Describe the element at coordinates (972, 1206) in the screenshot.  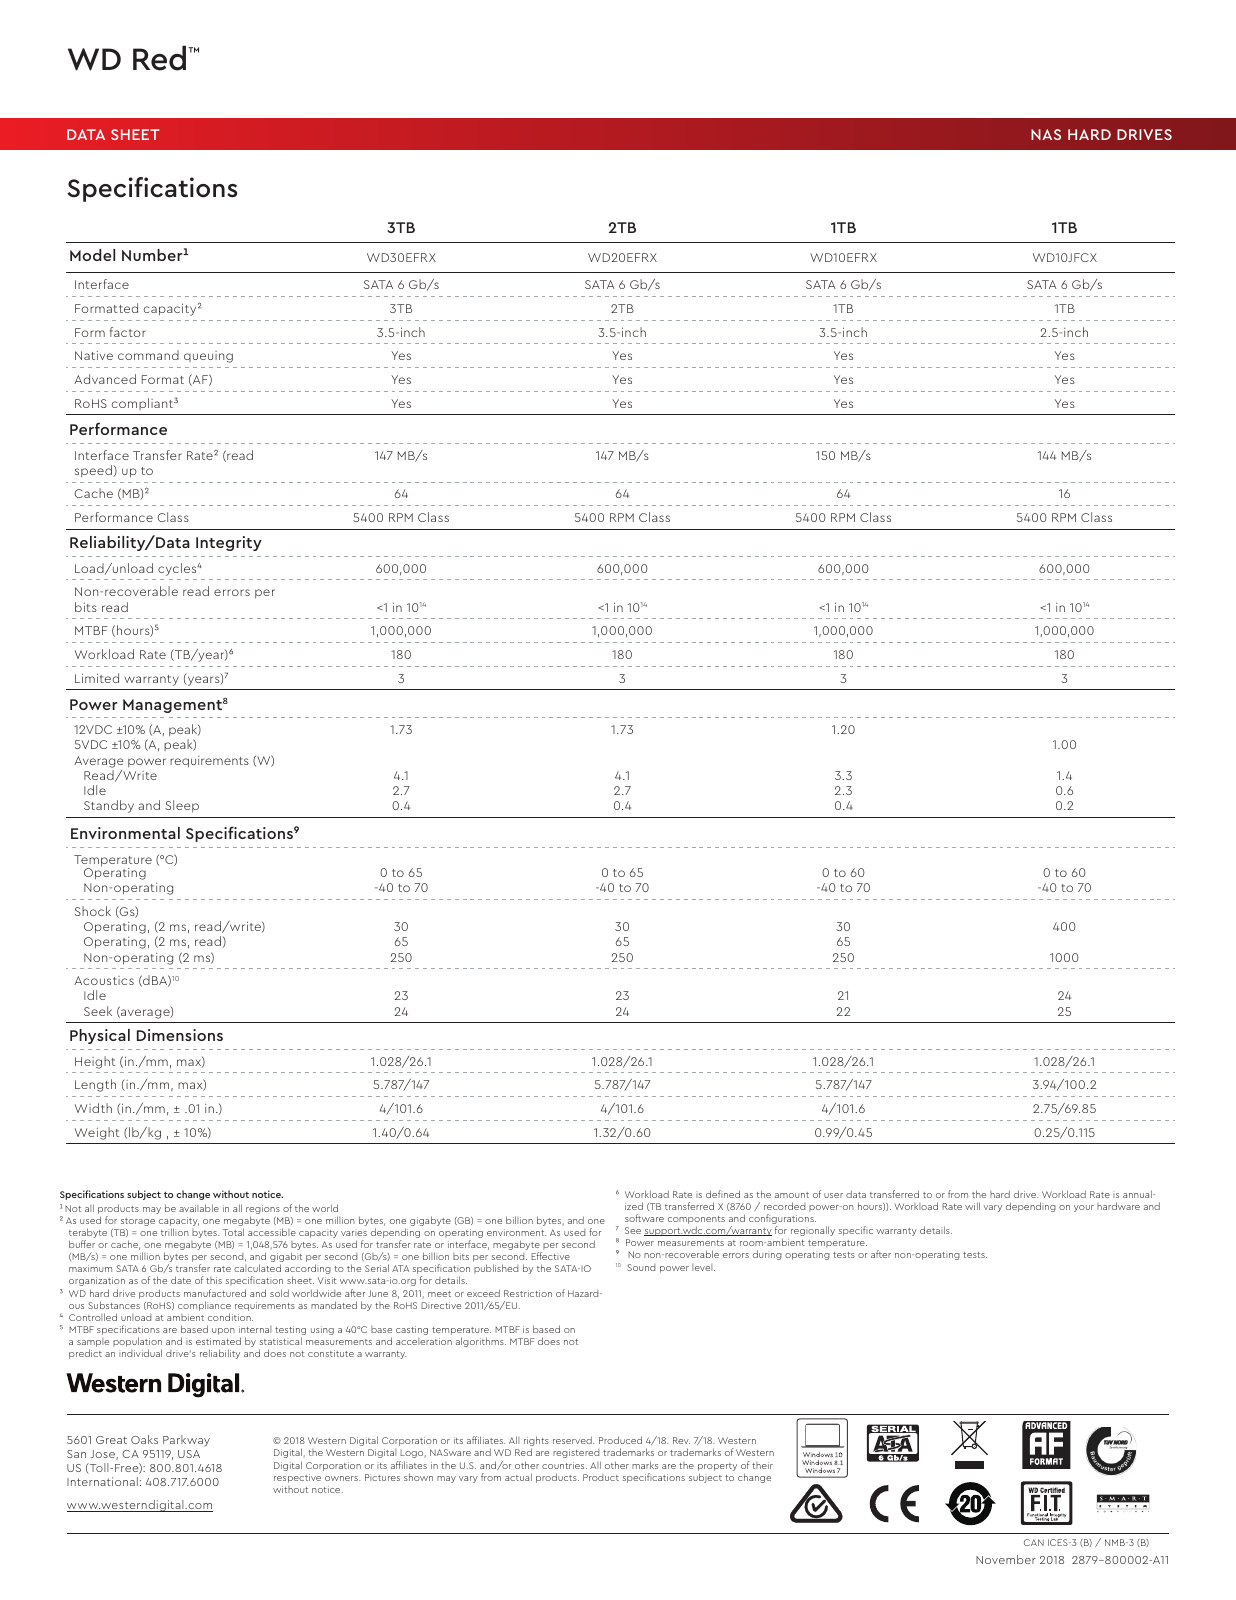
I see `will` at that location.
